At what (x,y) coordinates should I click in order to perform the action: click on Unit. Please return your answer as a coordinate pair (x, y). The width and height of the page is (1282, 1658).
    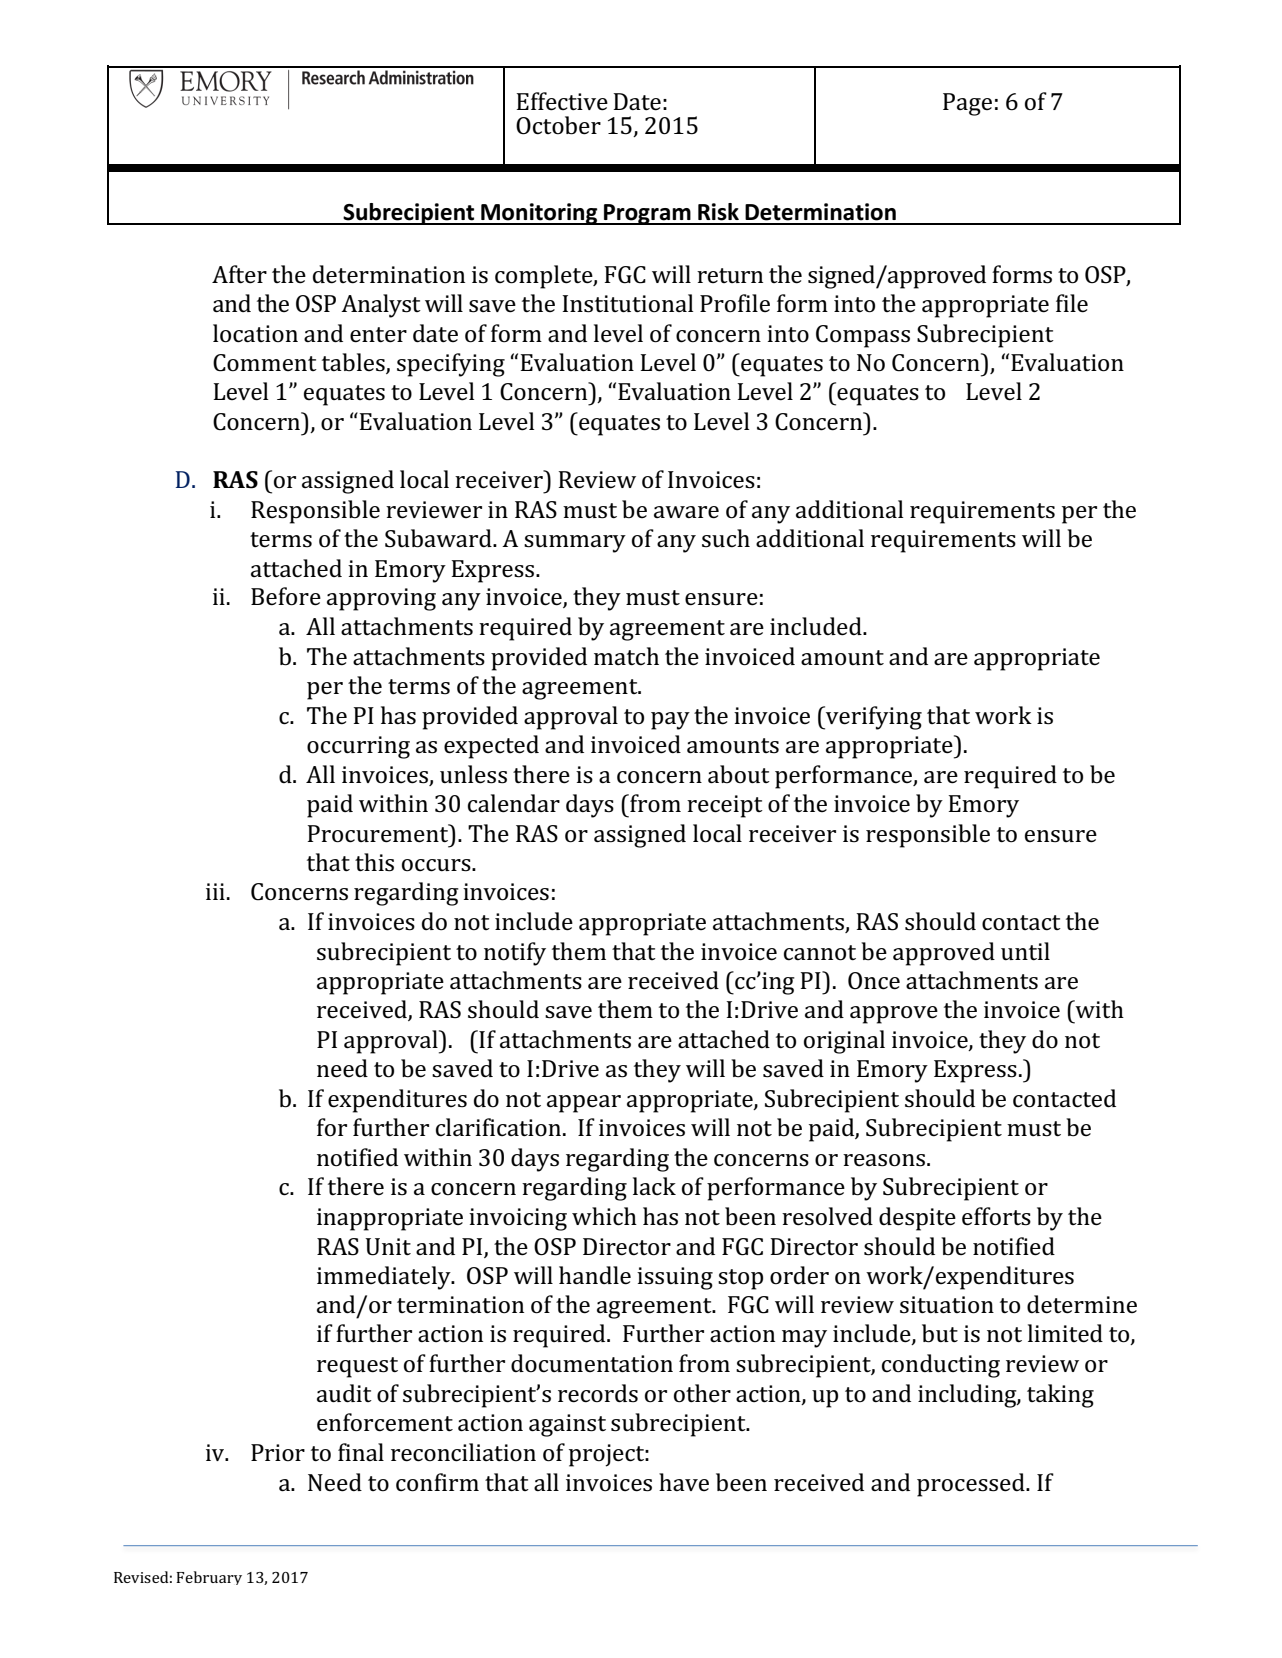
    Looking at the image, I should click on (388, 1247).
